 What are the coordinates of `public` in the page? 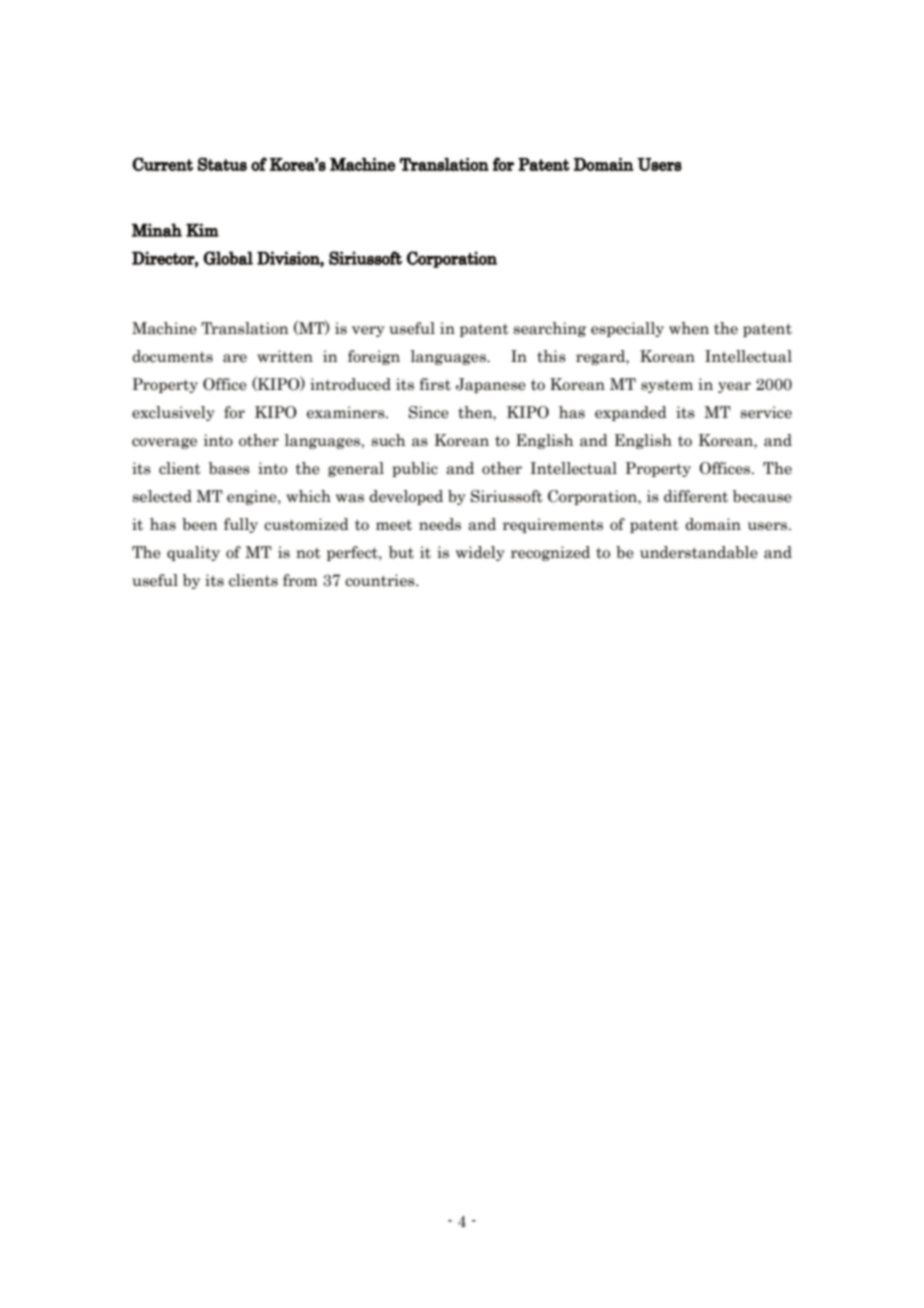 It's located at (415, 469).
